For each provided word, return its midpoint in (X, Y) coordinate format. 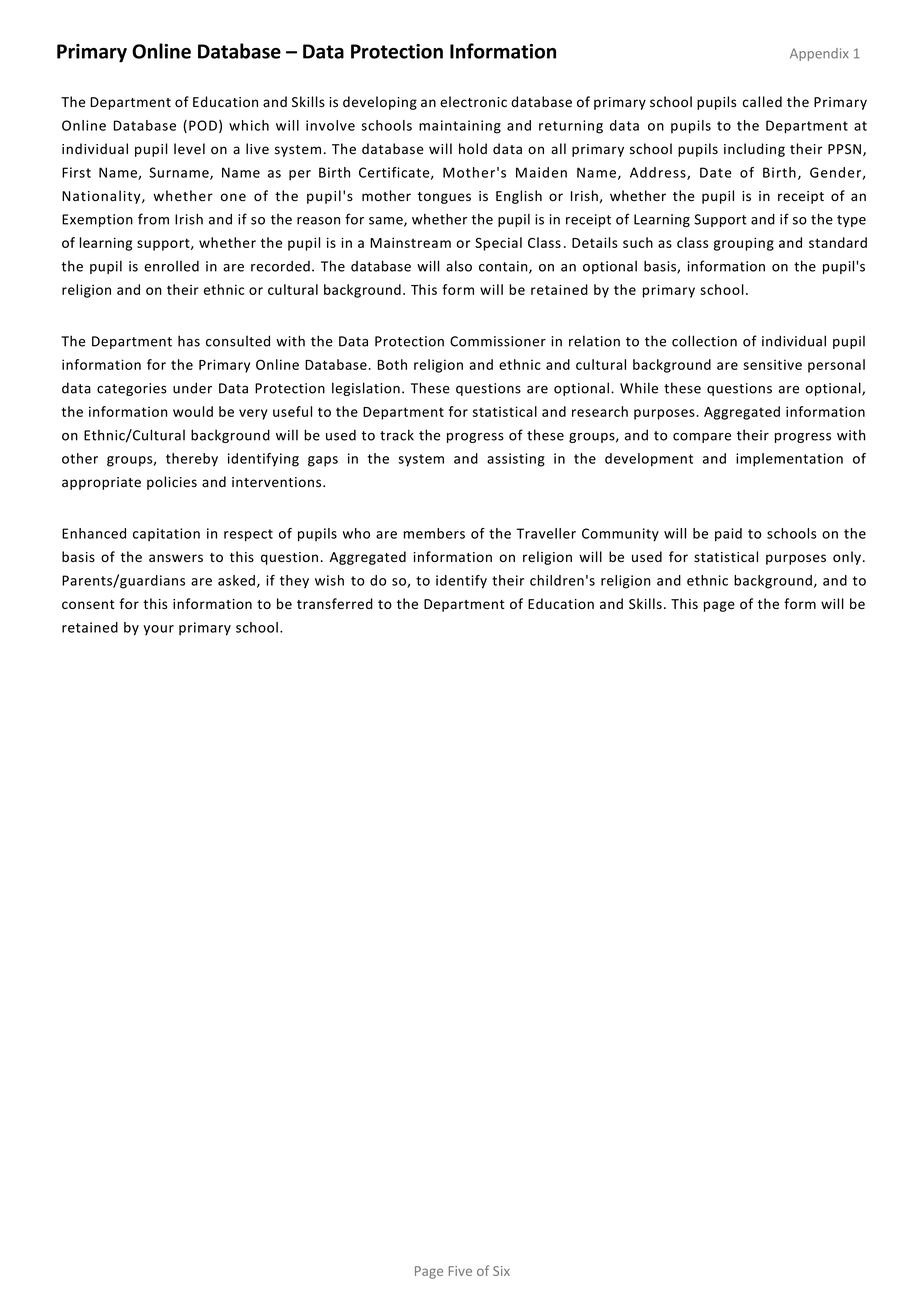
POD (203, 125)
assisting (516, 460)
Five (460, 1271)
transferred (335, 603)
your (158, 630)
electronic (473, 102)
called (762, 102)
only (847, 558)
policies (172, 483)
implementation (789, 460)
